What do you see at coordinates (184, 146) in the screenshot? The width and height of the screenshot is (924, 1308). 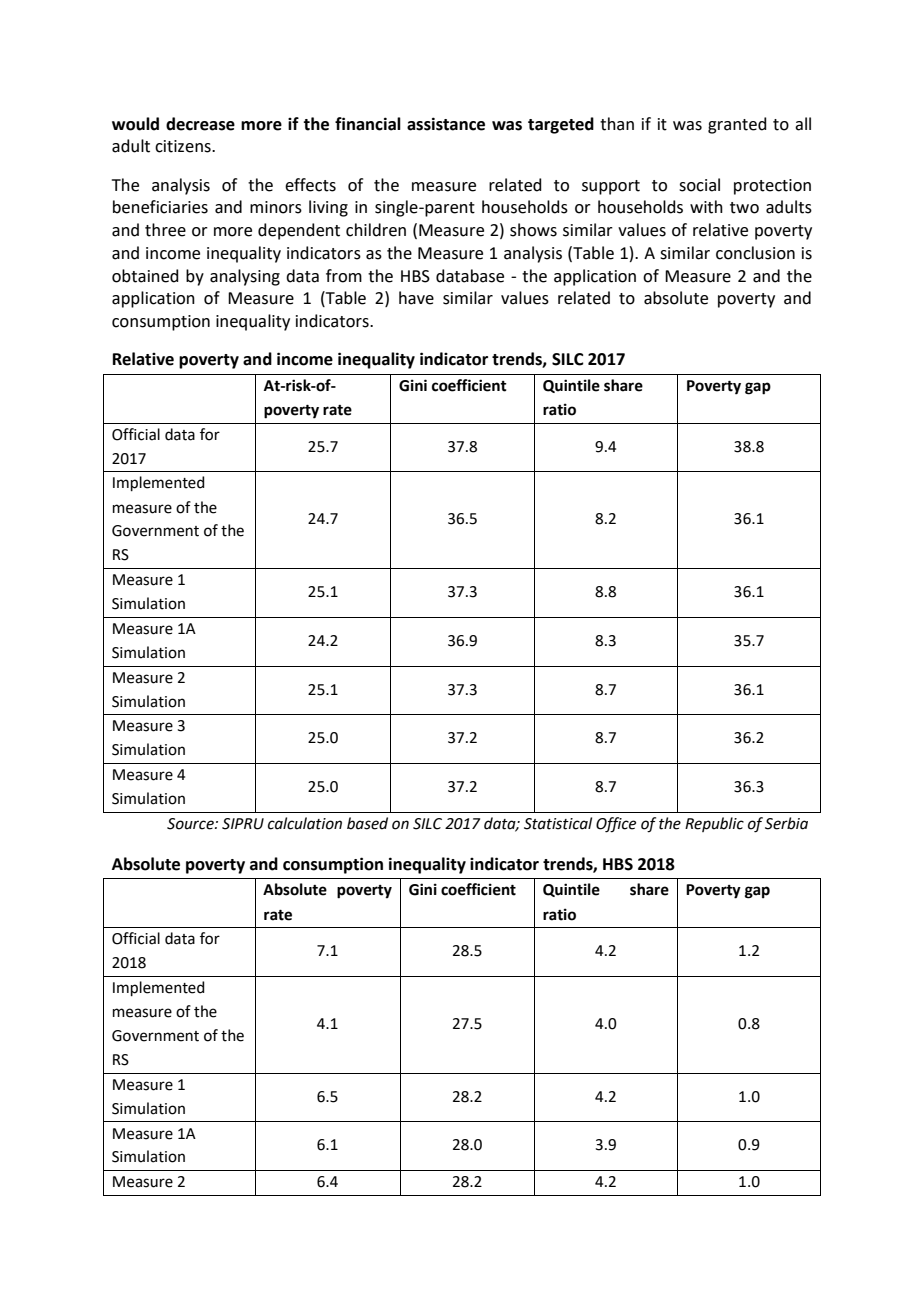 I see `citizens` at bounding box center [184, 146].
